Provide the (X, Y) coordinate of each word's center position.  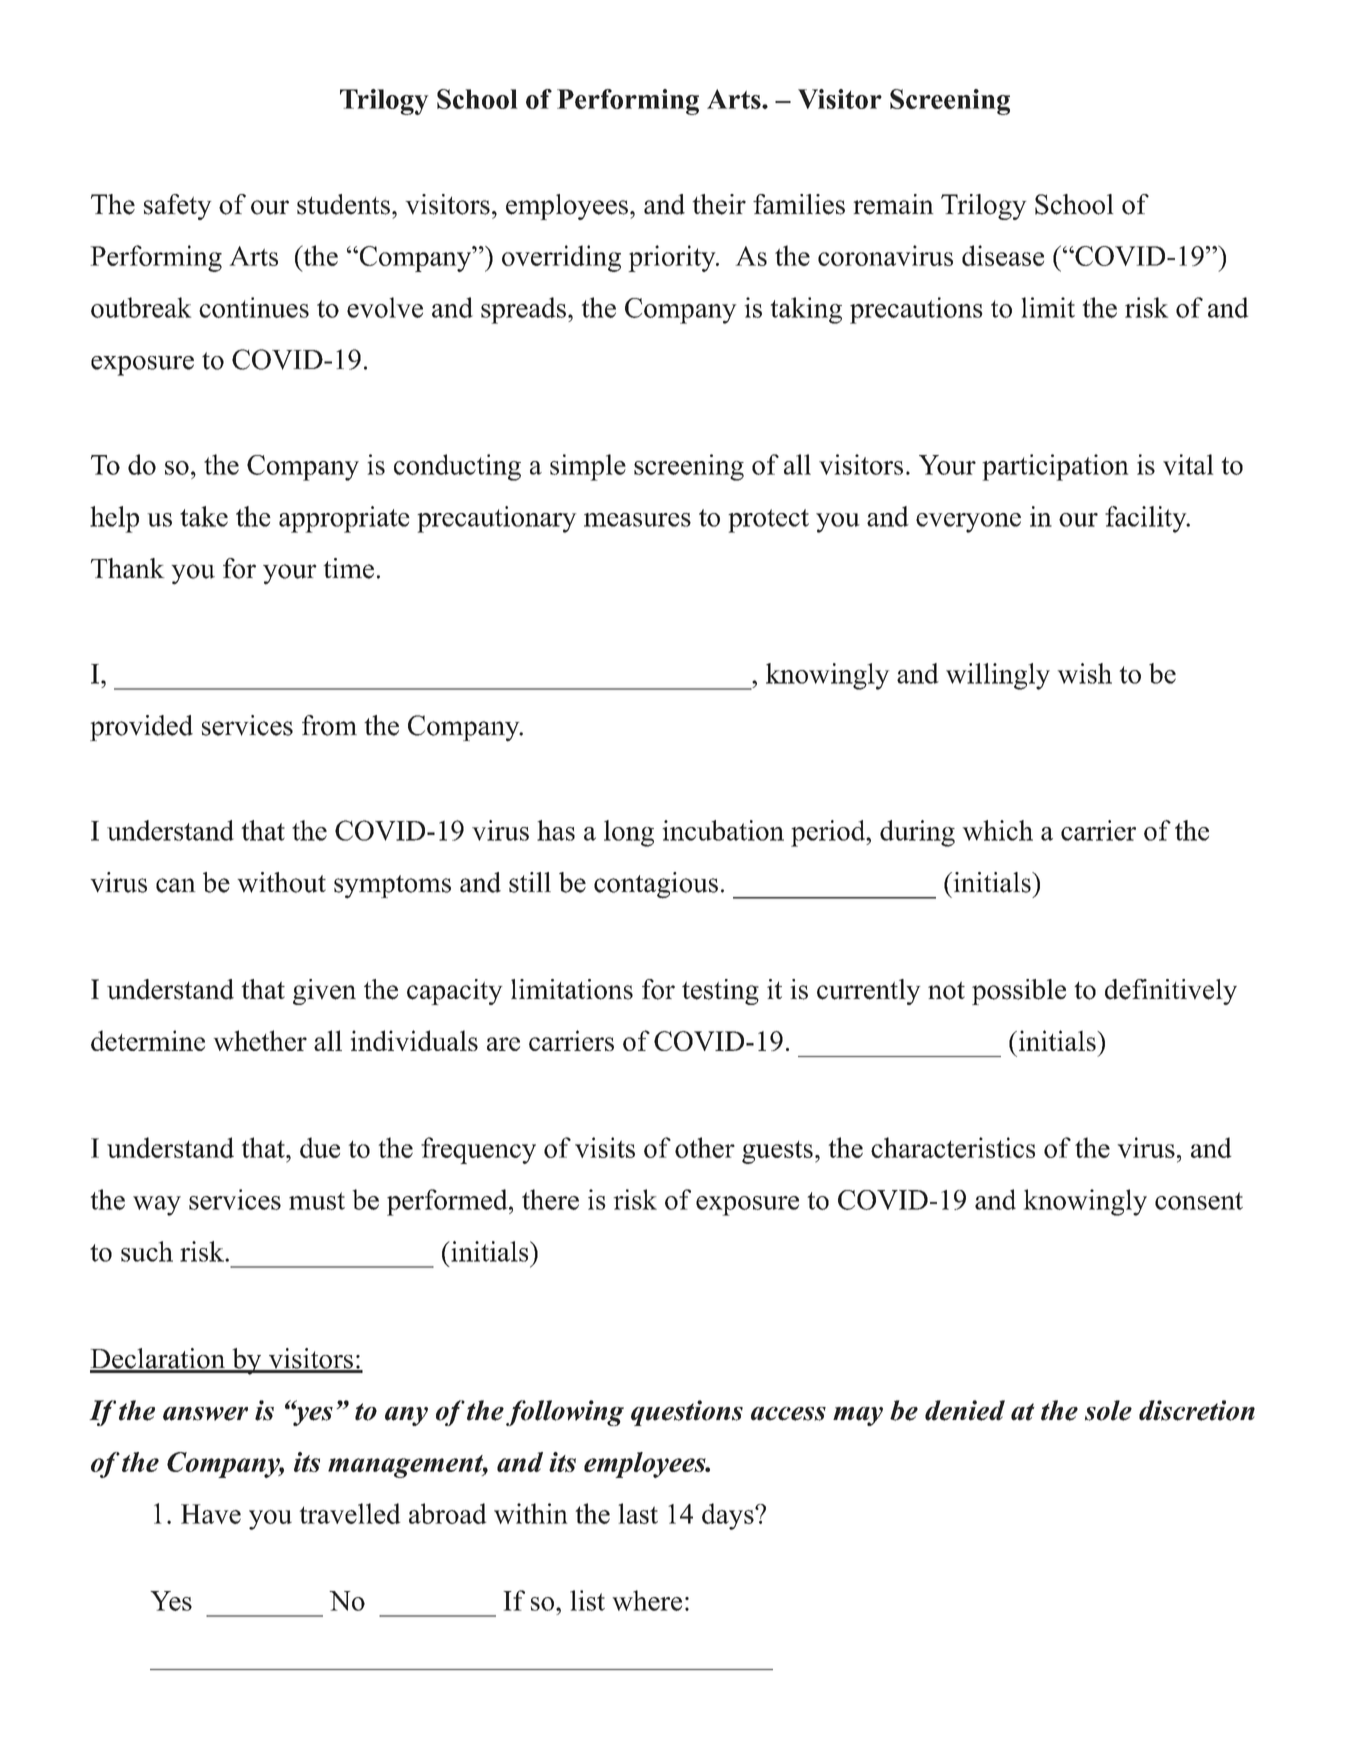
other (705, 1147)
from (329, 725)
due (320, 1147)
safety (178, 207)
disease (1003, 255)
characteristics (953, 1147)
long (629, 833)
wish (1084, 673)
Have (211, 1514)
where (647, 1600)
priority (673, 258)
